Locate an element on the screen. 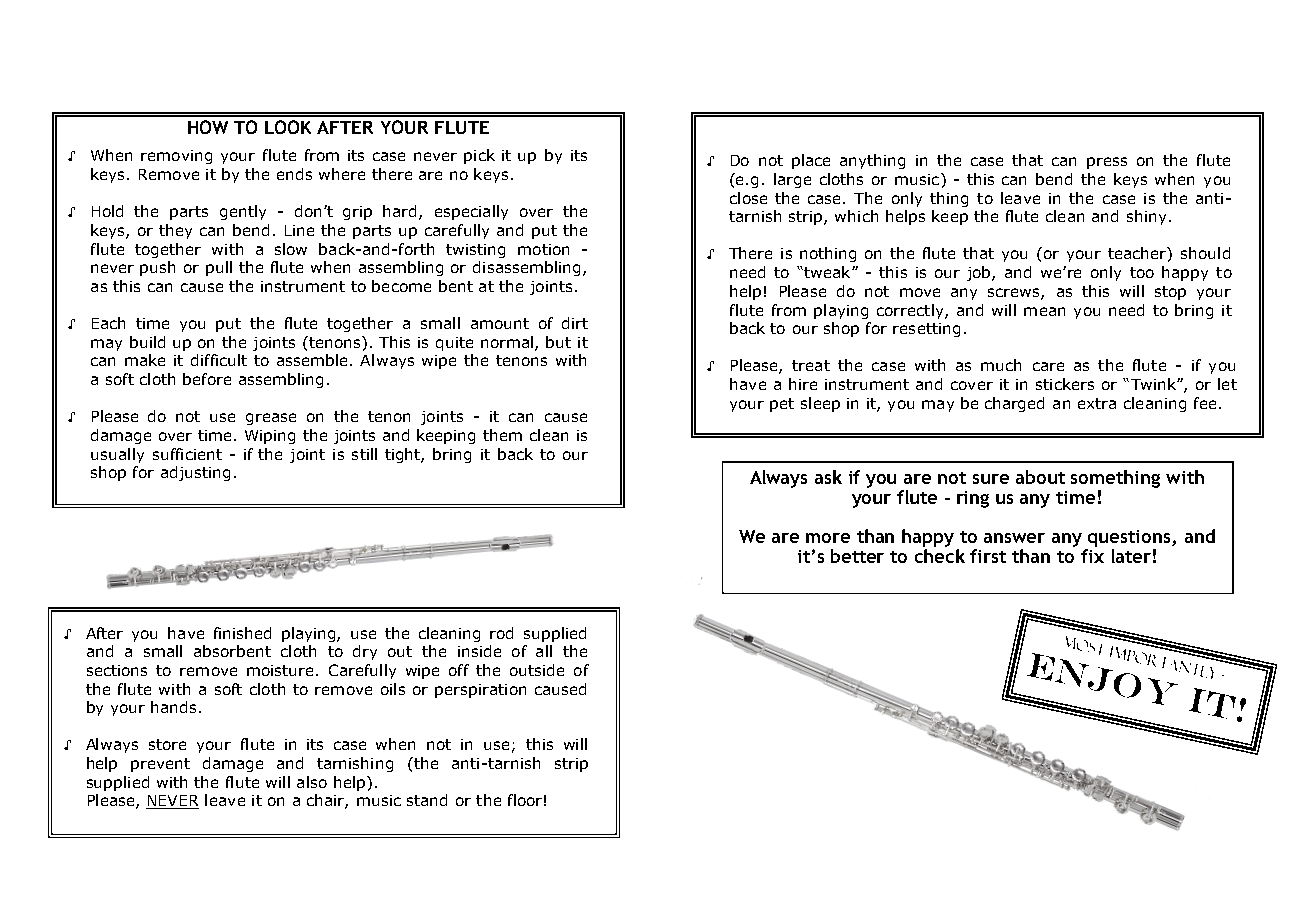 Image resolution: width=1308 pixels, height=924 pixels. ask is located at coordinates (828, 477).
